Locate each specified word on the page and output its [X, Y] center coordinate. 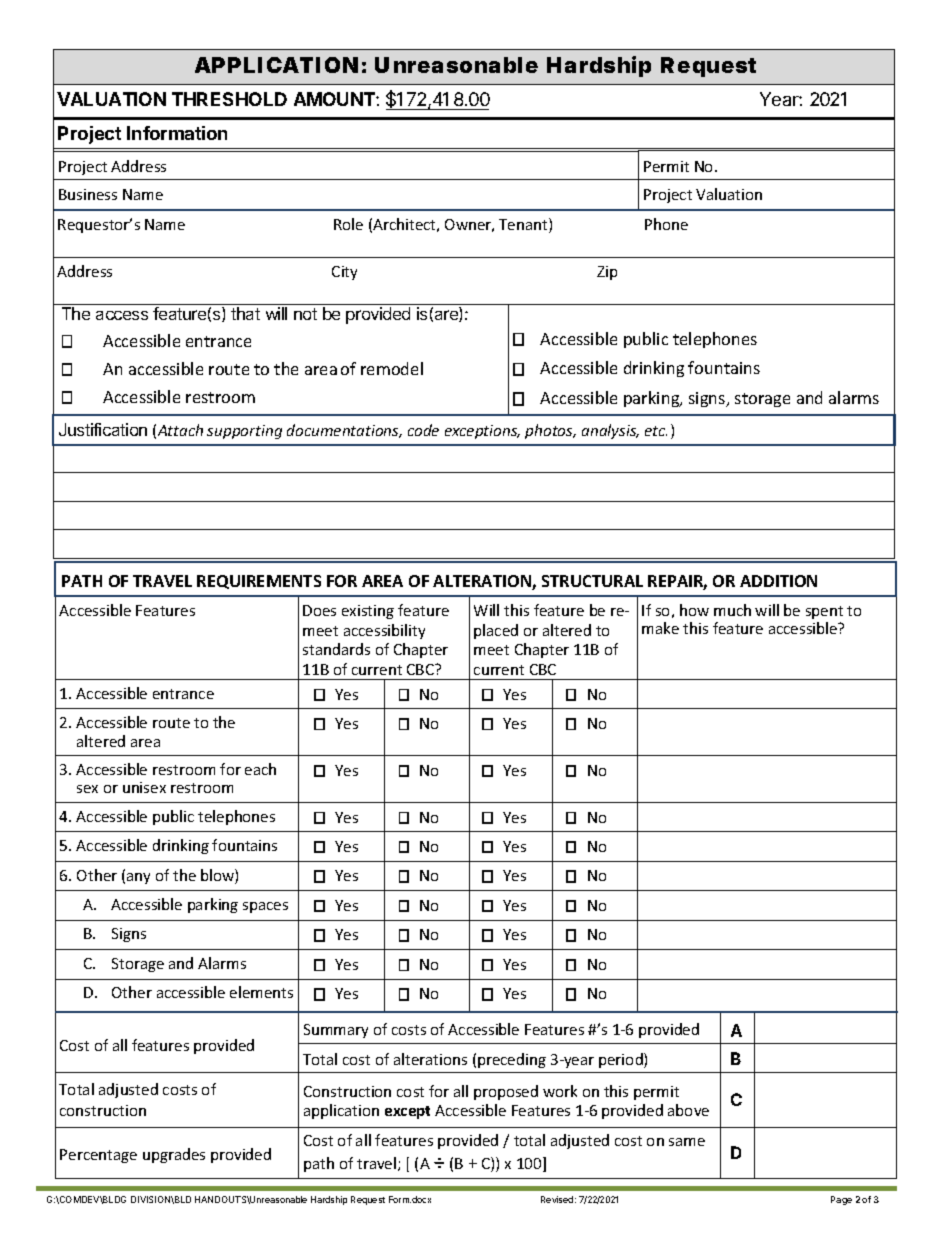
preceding [512, 1060]
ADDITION [778, 581]
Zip [607, 273]
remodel [392, 368]
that [245, 313]
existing [368, 612]
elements [261, 992]
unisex [144, 787]
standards [336, 649]
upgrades [174, 1155]
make [660, 628]
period [622, 1060]
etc [656, 431]
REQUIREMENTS [259, 582]
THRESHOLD [229, 99]
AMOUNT [335, 99]
